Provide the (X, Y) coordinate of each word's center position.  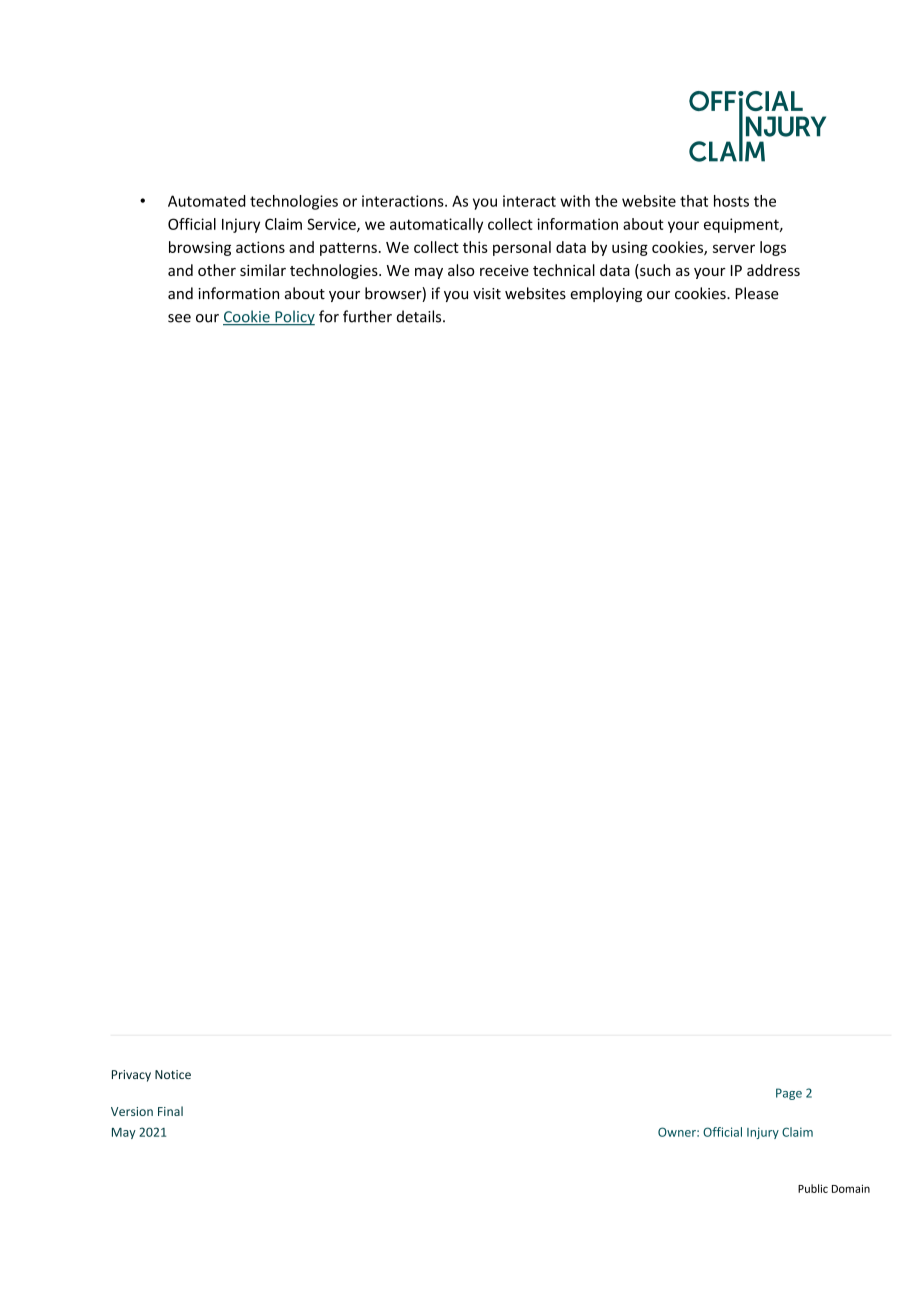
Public (813, 1188)
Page (789, 1094)
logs (773, 248)
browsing (200, 248)
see (179, 318)
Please (757, 293)
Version (132, 1111)
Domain (851, 1188)
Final (170, 1111)
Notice (173, 1074)
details (420, 316)
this (475, 247)
